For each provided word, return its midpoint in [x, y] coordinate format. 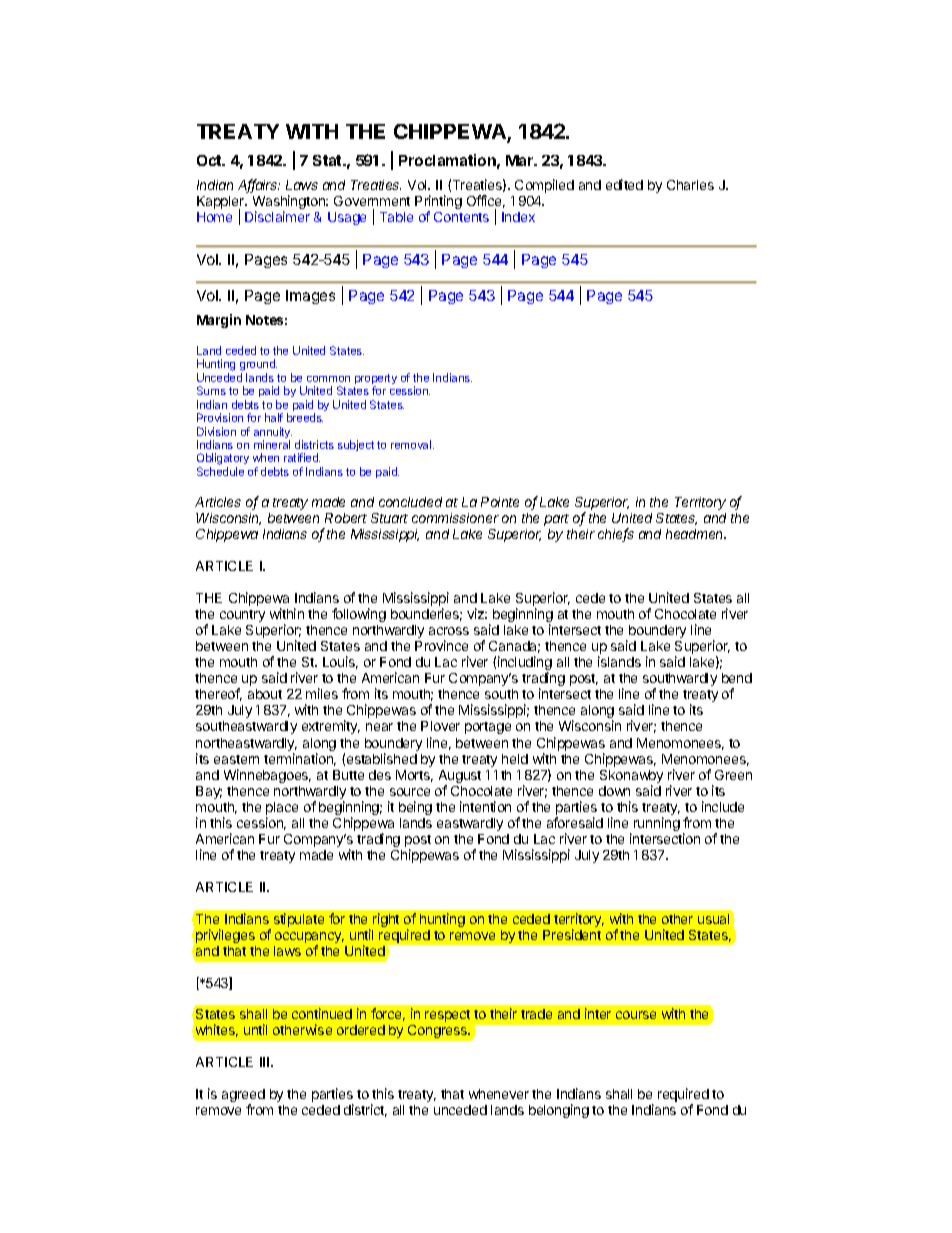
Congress [438, 1031]
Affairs [259, 186]
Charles [690, 185]
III [266, 1062]
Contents [461, 217]
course [636, 1015]
